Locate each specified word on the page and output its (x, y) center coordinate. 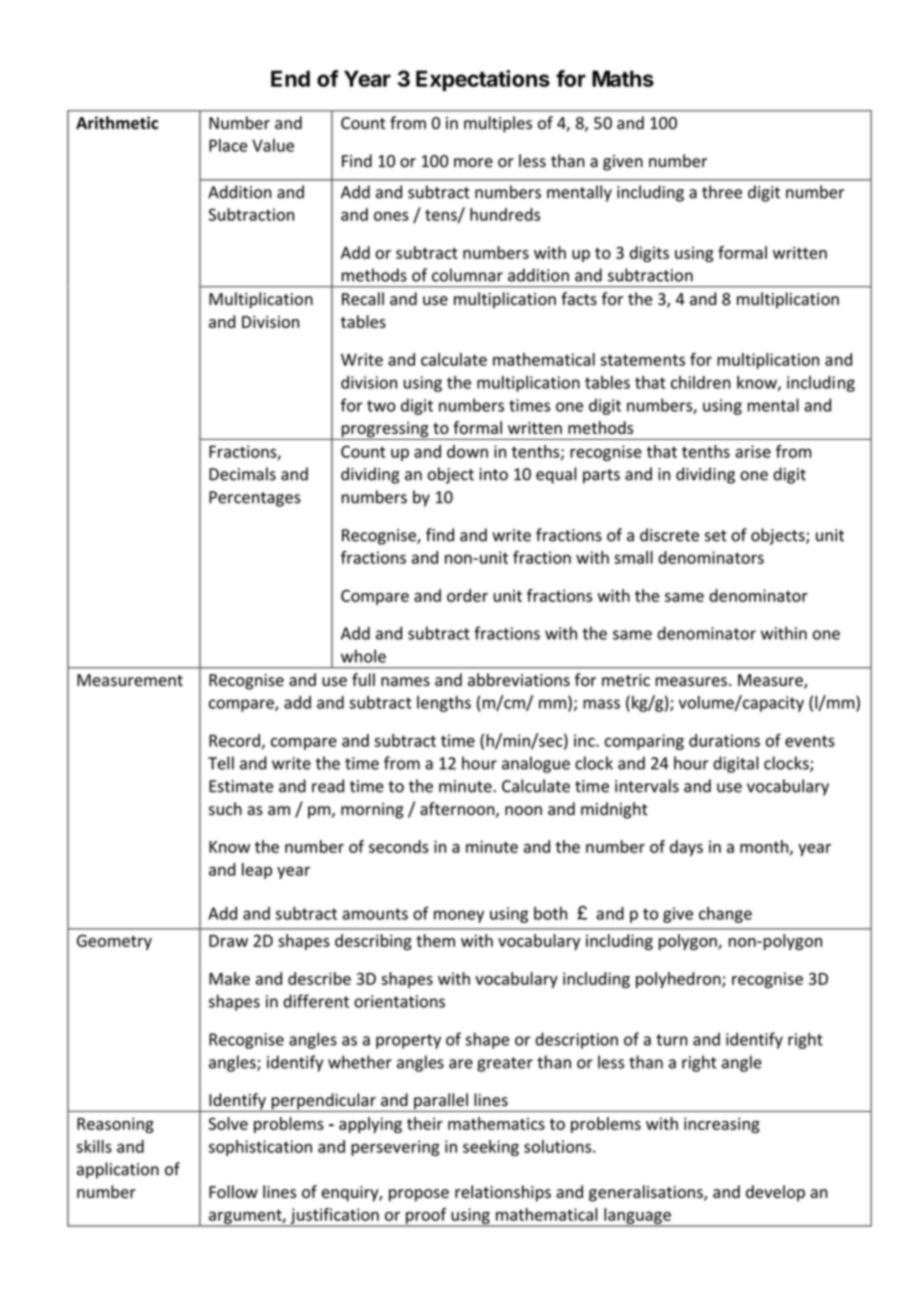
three (722, 192)
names (405, 682)
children (701, 382)
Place (228, 145)
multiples (498, 124)
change (725, 915)
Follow (233, 1192)
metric (626, 680)
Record (234, 740)
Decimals (242, 474)
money (459, 916)
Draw (228, 941)
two (381, 406)
